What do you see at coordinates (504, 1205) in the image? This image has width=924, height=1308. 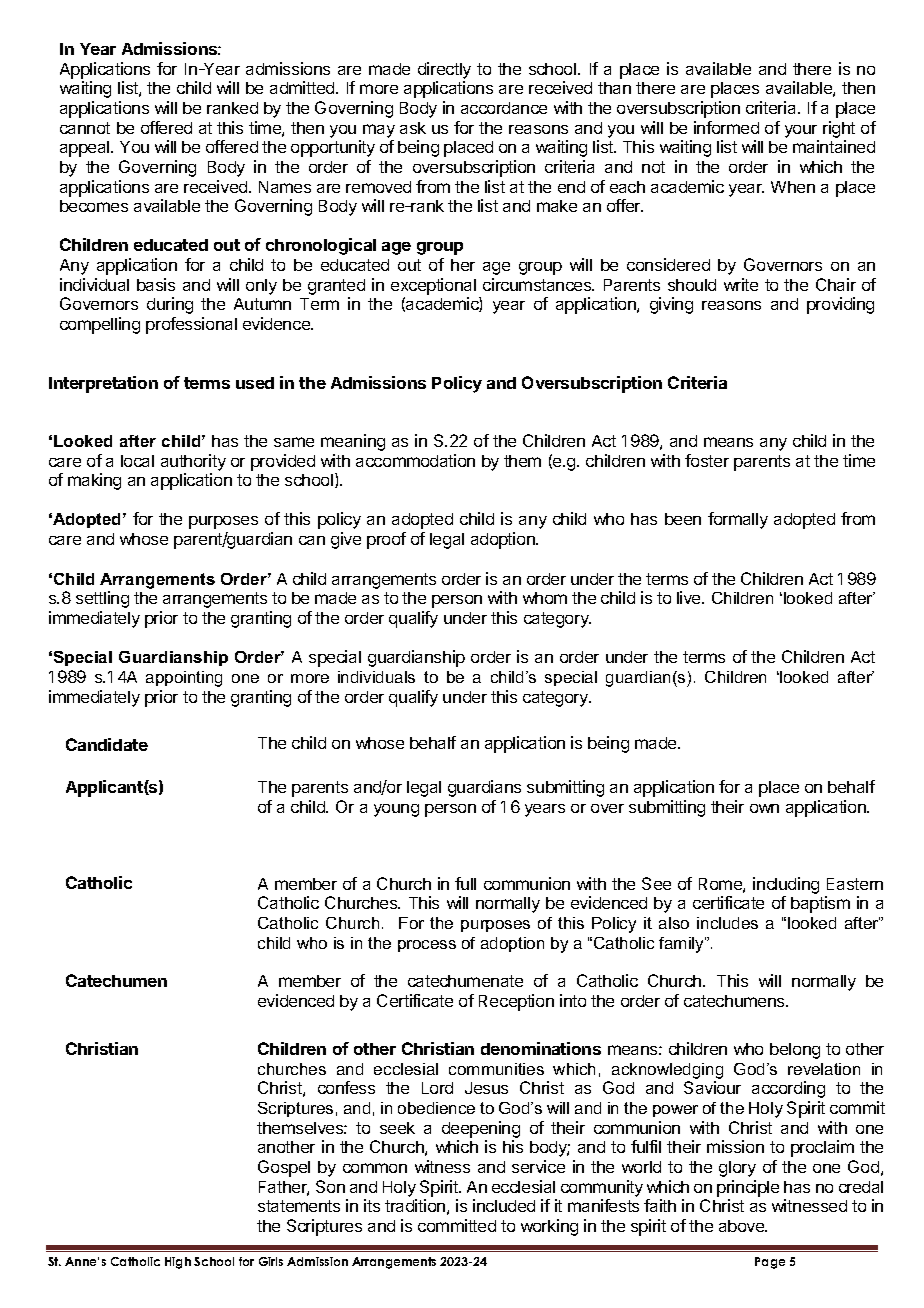 I see `included` at bounding box center [504, 1205].
